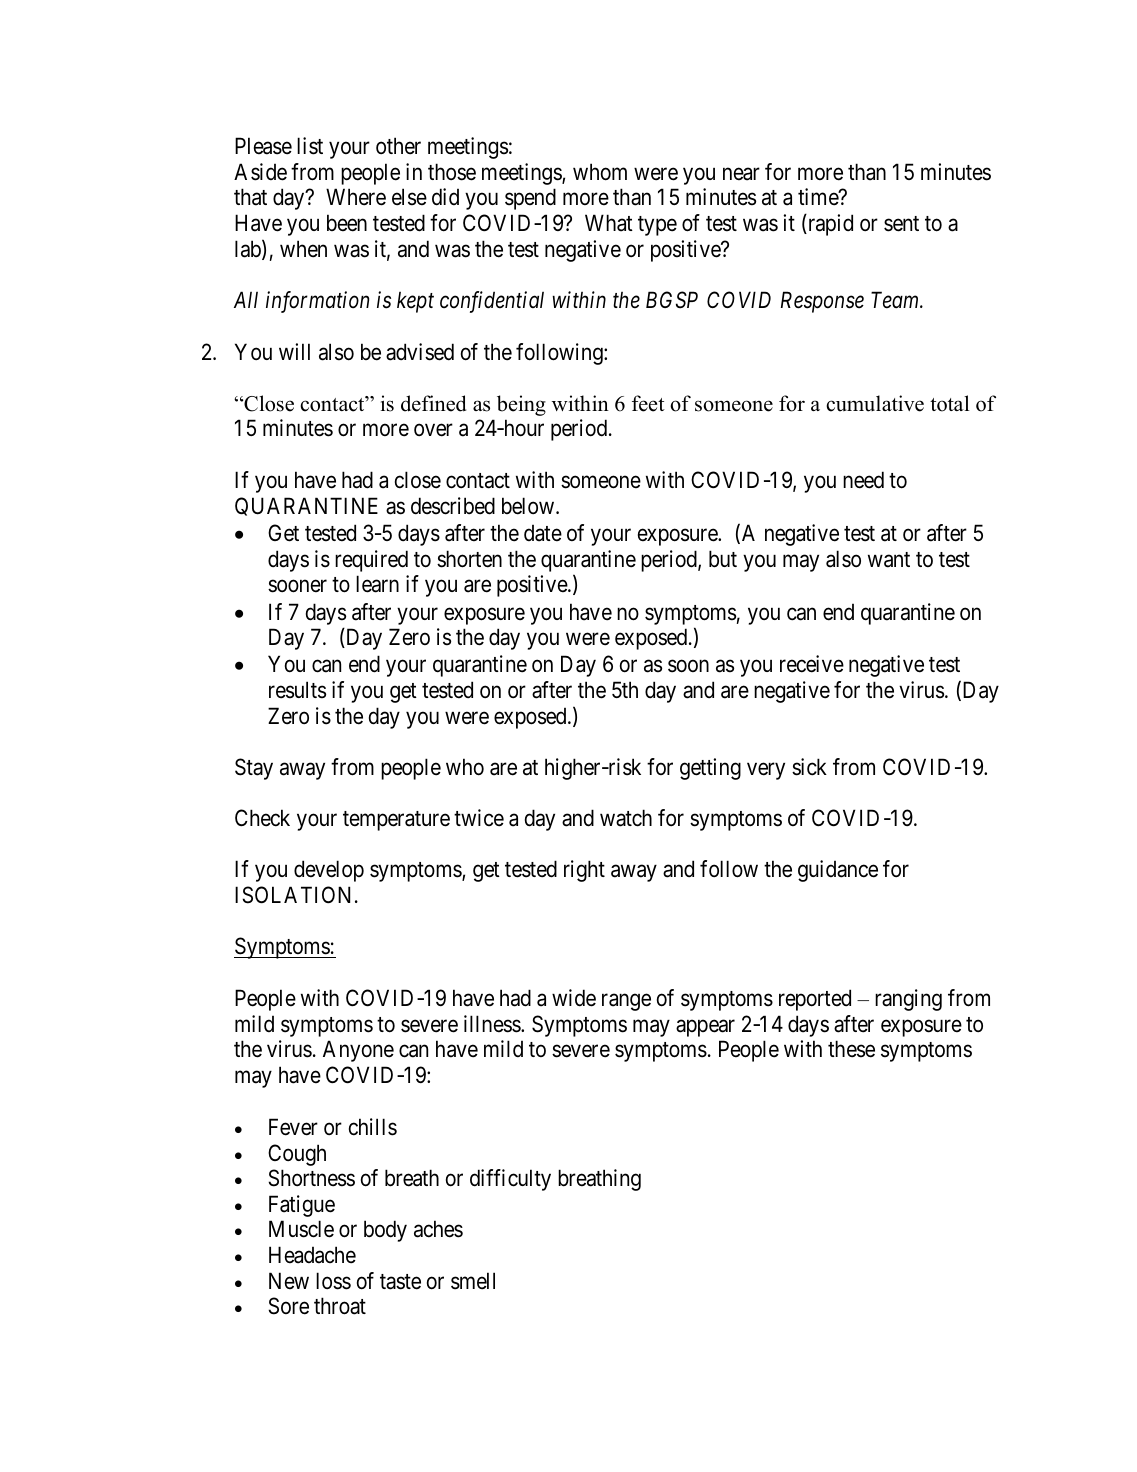 The height and width of the screenshot is (1472, 1137). I want to click on Anyone, so click(358, 1051).
